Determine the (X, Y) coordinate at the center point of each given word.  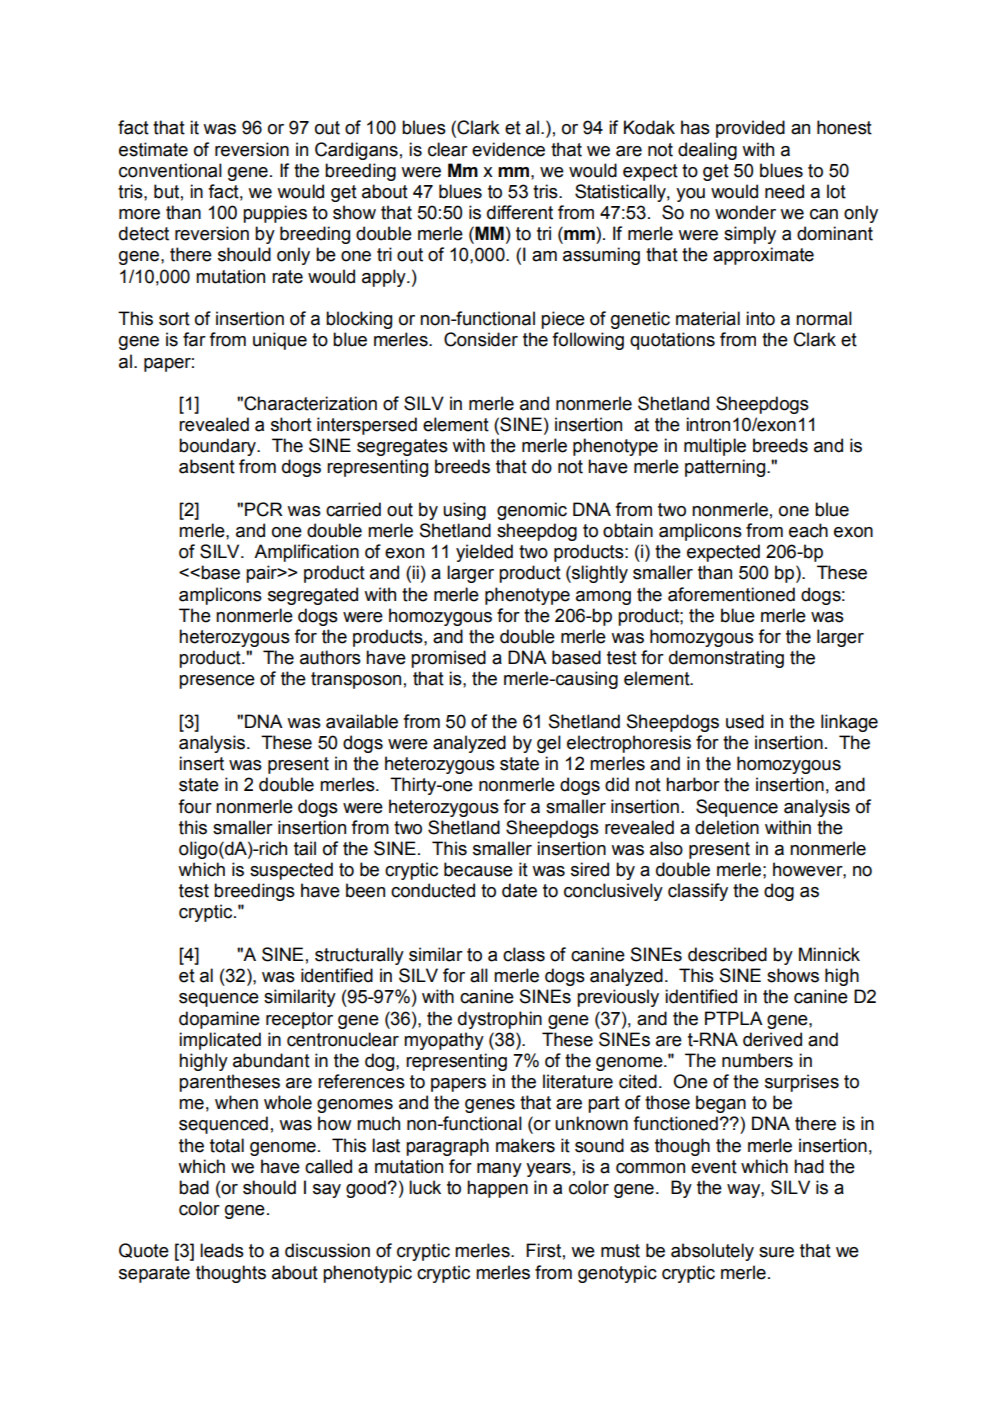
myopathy (444, 1041)
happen (497, 1189)
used (745, 721)
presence (217, 682)
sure (776, 1252)
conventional (170, 170)
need (784, 191)
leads (222, 1250)
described (727, 954)
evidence (508, 149)
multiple (715, 447)
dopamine (219, 1020)
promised (448, 659)
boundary (218, 447)
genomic (532, 511)
